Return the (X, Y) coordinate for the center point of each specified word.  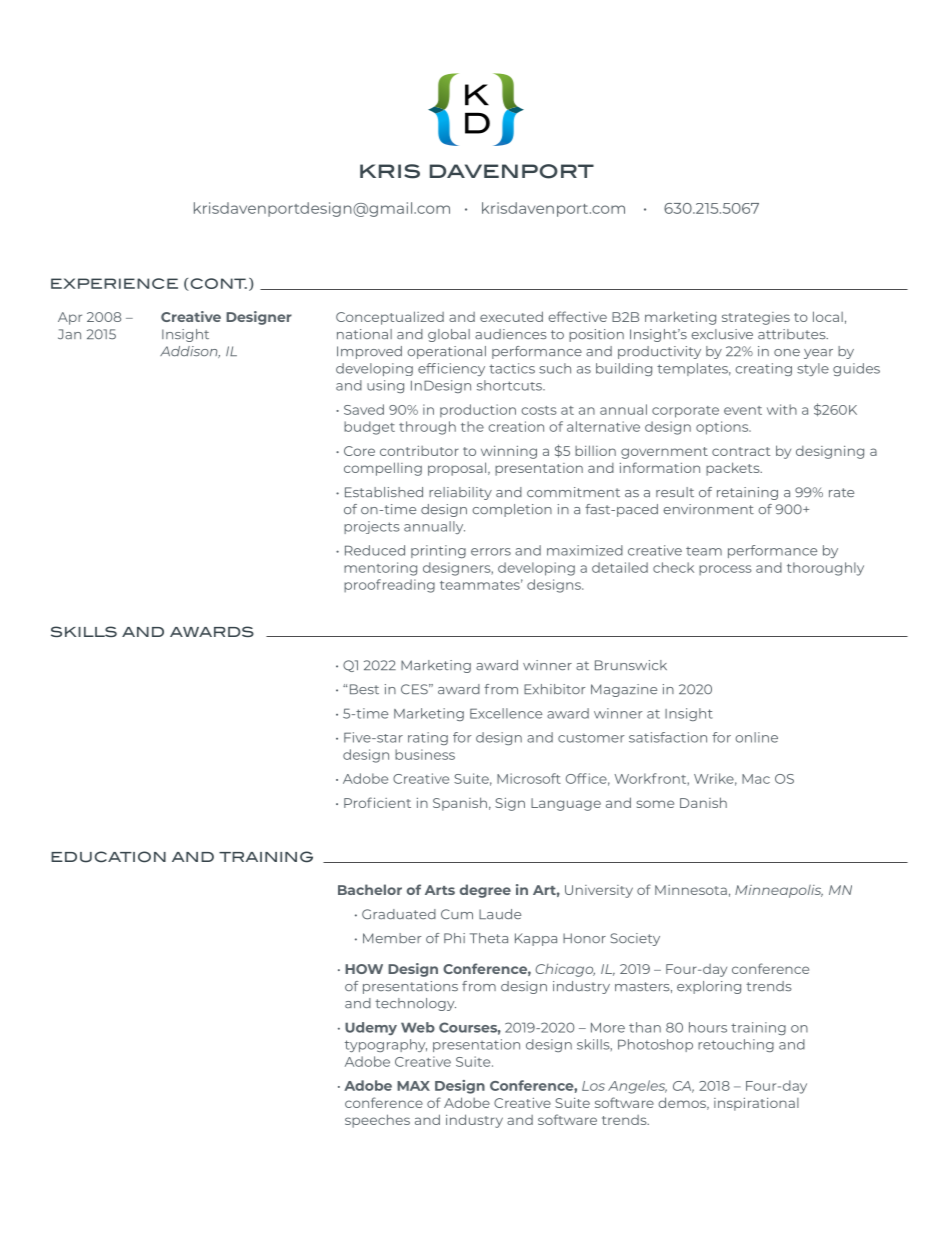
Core (359, 451)
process (725, 570)
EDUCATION (108, 857)
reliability (460, 493)
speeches (377, 1121)
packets (734, 469)
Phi (454, 938)
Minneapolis (779, 891)
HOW (364, 969)
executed (511, 316)
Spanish (460, 804)
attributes (793, 334)
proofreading (389, 586)
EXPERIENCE (114, 283)
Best (364, 689)
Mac (756, 779)
